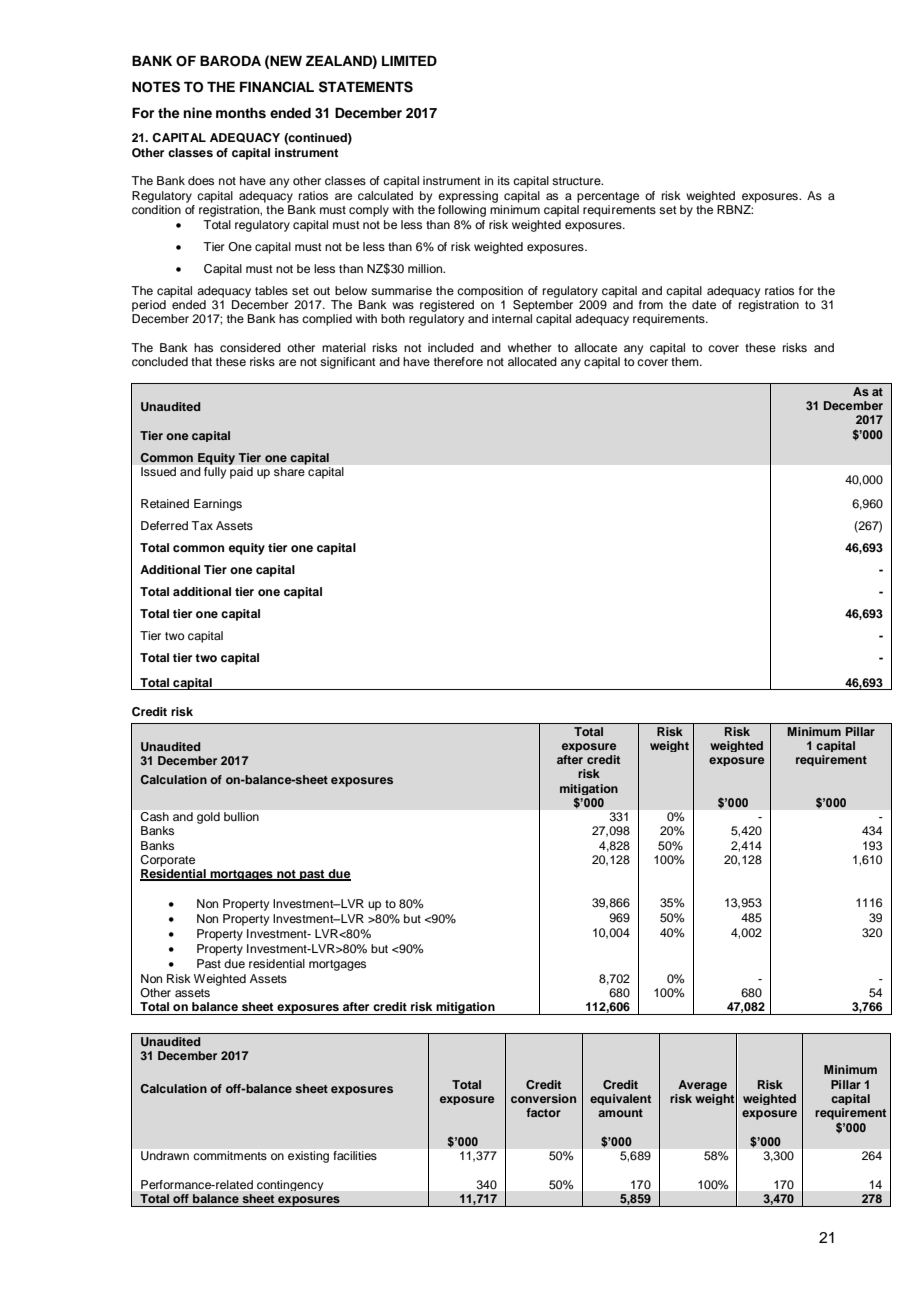 The height and width of the document is (1308, 924). What do you see at coordinates (201, 361) in the document?
I see `that` at bounding box center [201, 361].
